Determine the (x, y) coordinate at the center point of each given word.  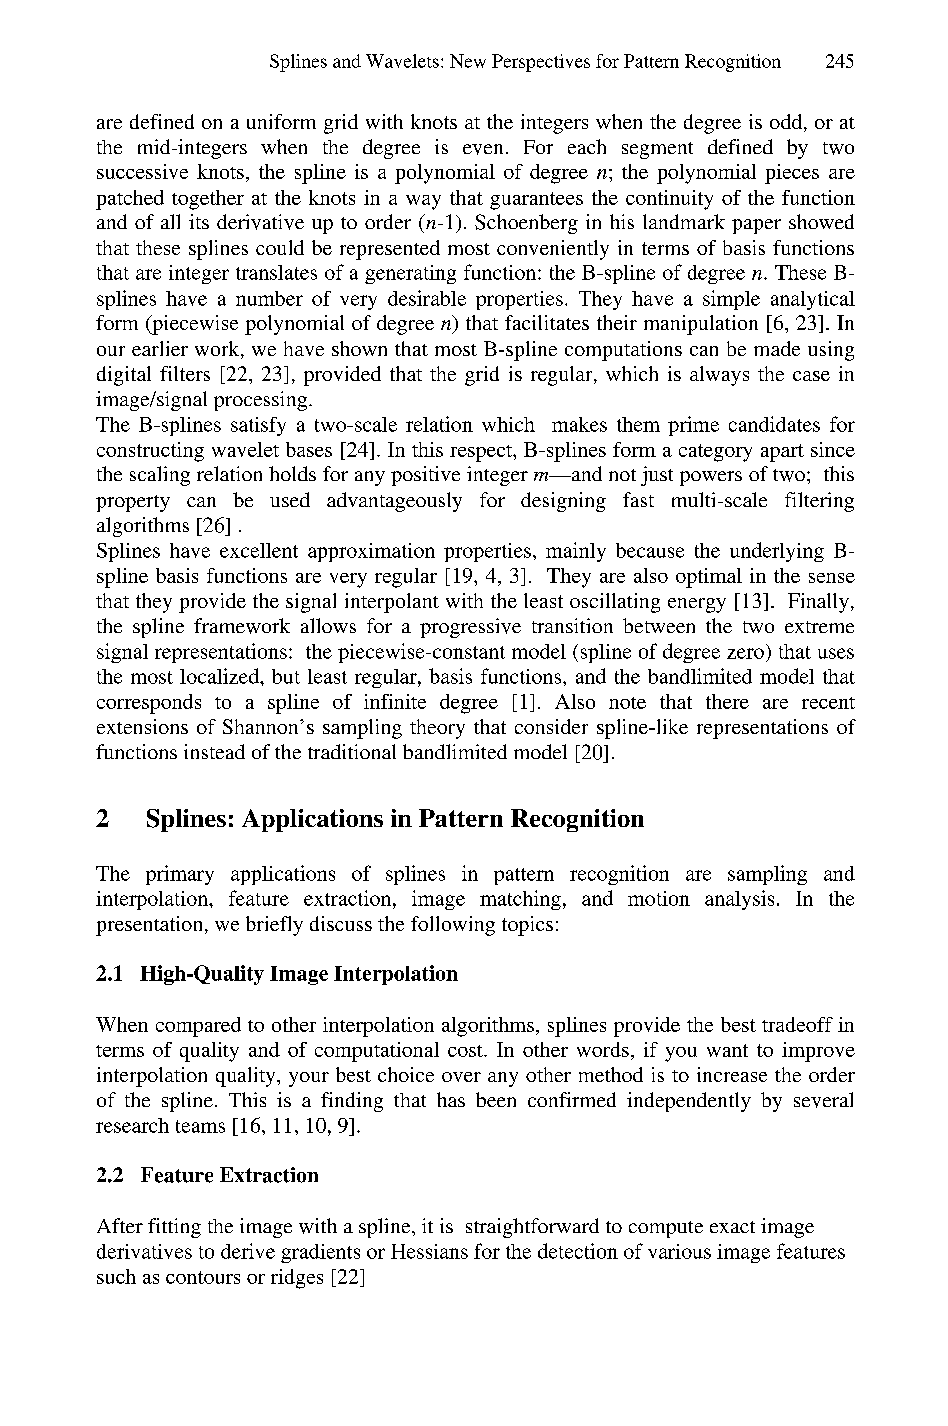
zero (745, 653)
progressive (470, 628)
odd (787, 123)
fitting (174, 1228)
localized (221, 676)
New (468, 61)
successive (142, 171)
